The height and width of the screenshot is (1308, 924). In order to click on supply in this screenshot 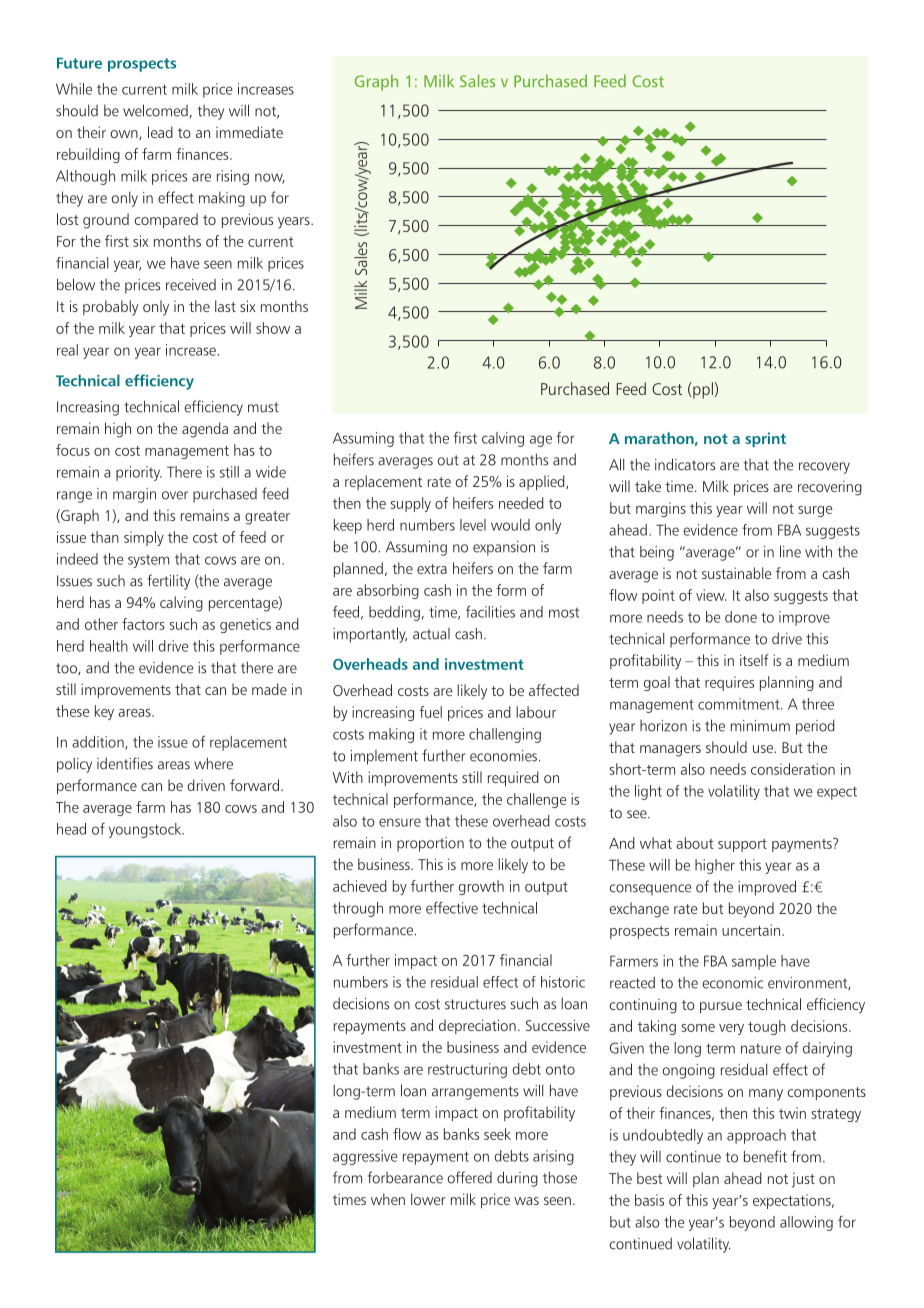, I will do `click(411, 504)`.
